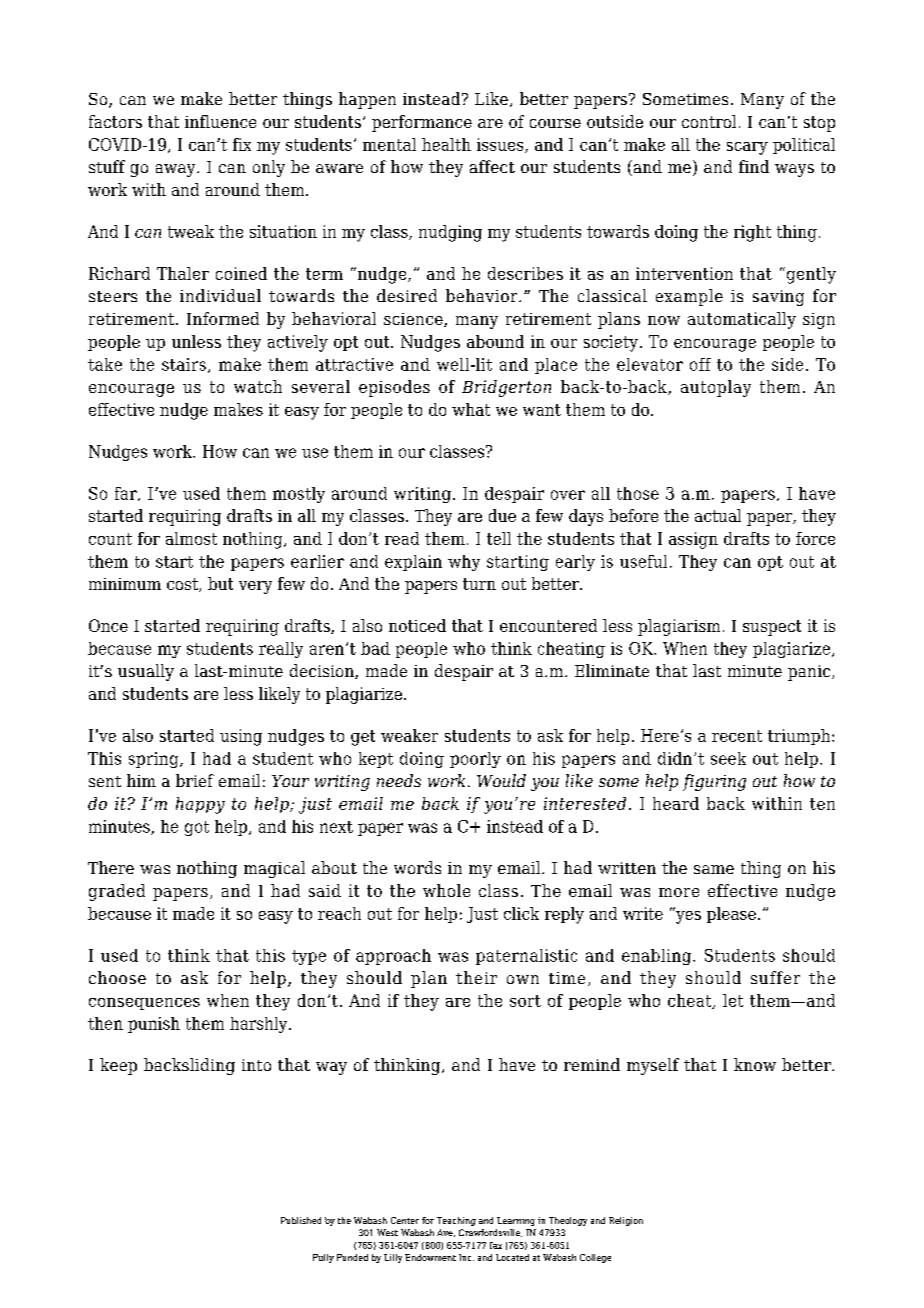 The width and height of the image is (924, 1308). What do you see at coordinates (446, 144) in the image?
I see `health` at bounding box center [446, 144].
